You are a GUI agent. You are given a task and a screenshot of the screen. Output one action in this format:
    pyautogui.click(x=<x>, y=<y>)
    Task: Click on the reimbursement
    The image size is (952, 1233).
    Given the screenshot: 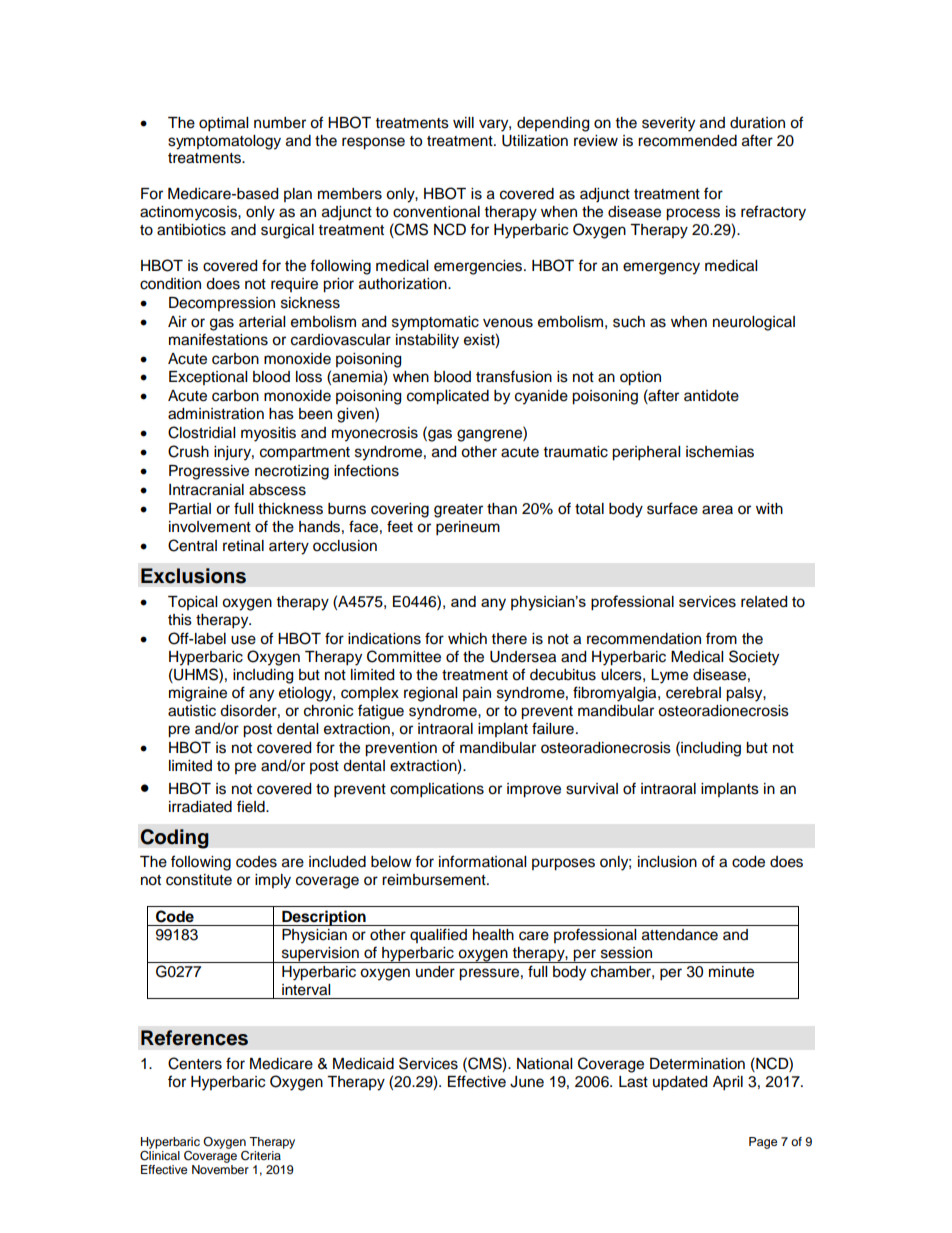 What is the action you would take?
    pyautogui.click(x=435, y=880)
